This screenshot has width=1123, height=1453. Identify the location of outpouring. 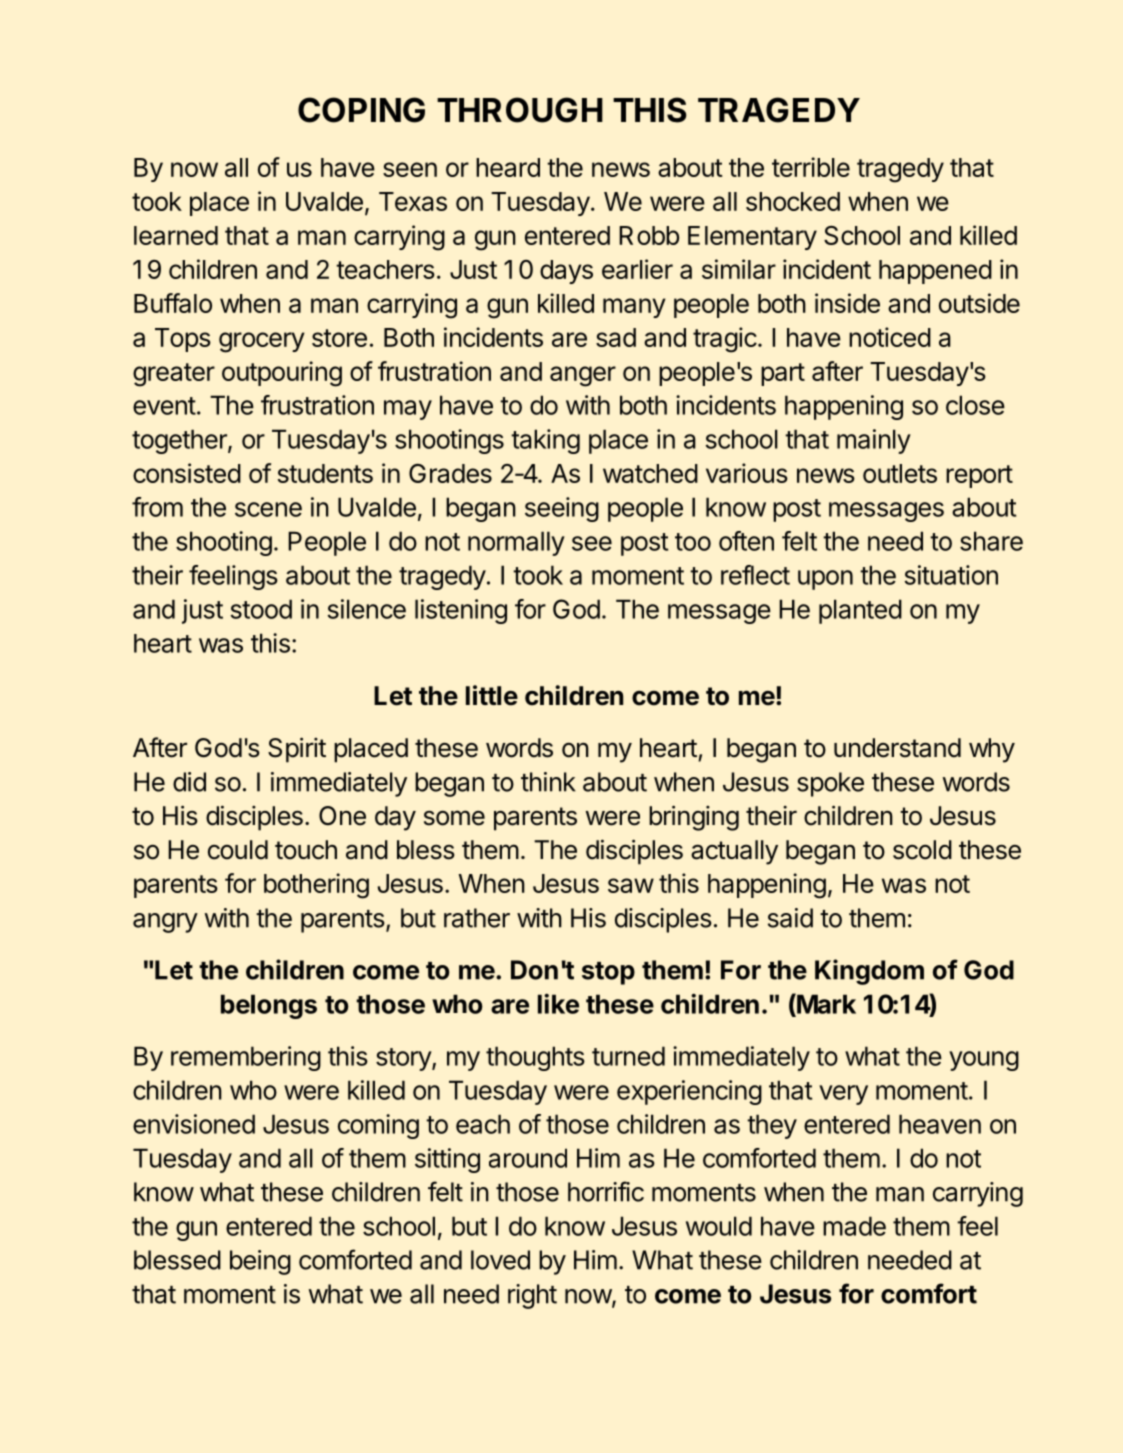
(282, 374).
